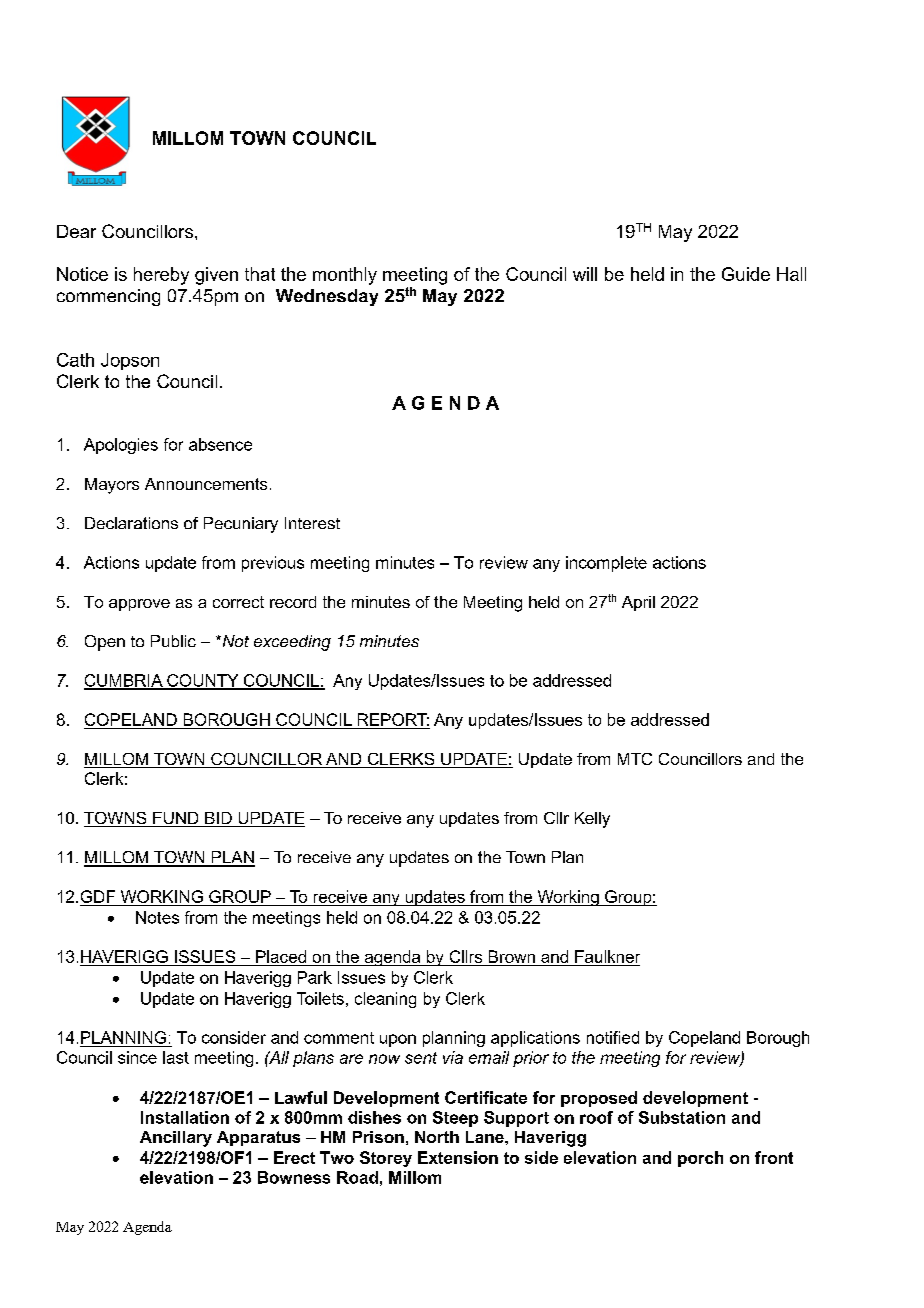  Describe the element at coordinates (176, 819) in the image. I see `FUND` at that location.
